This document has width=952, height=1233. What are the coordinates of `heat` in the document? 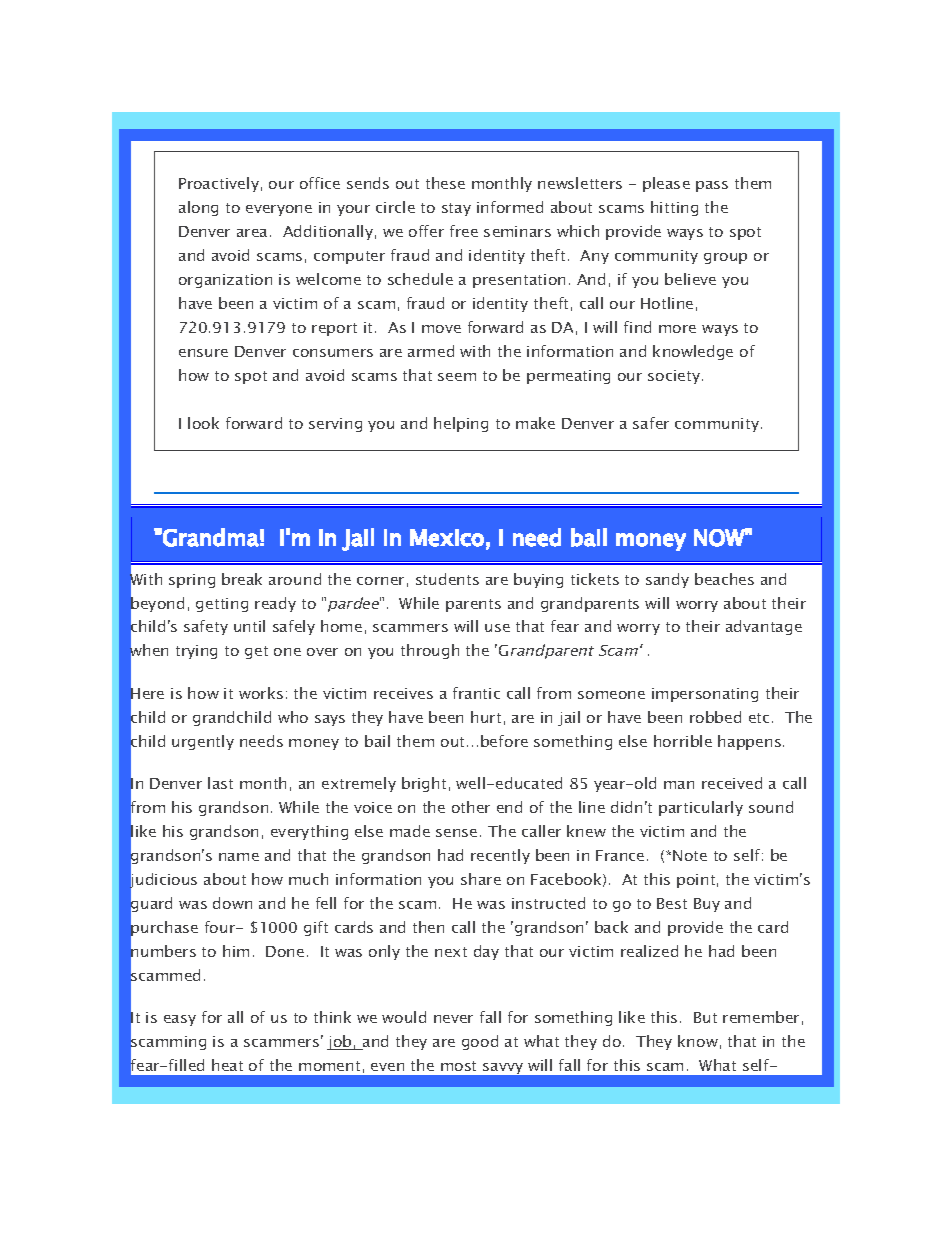 It's located at (227, 1065).
